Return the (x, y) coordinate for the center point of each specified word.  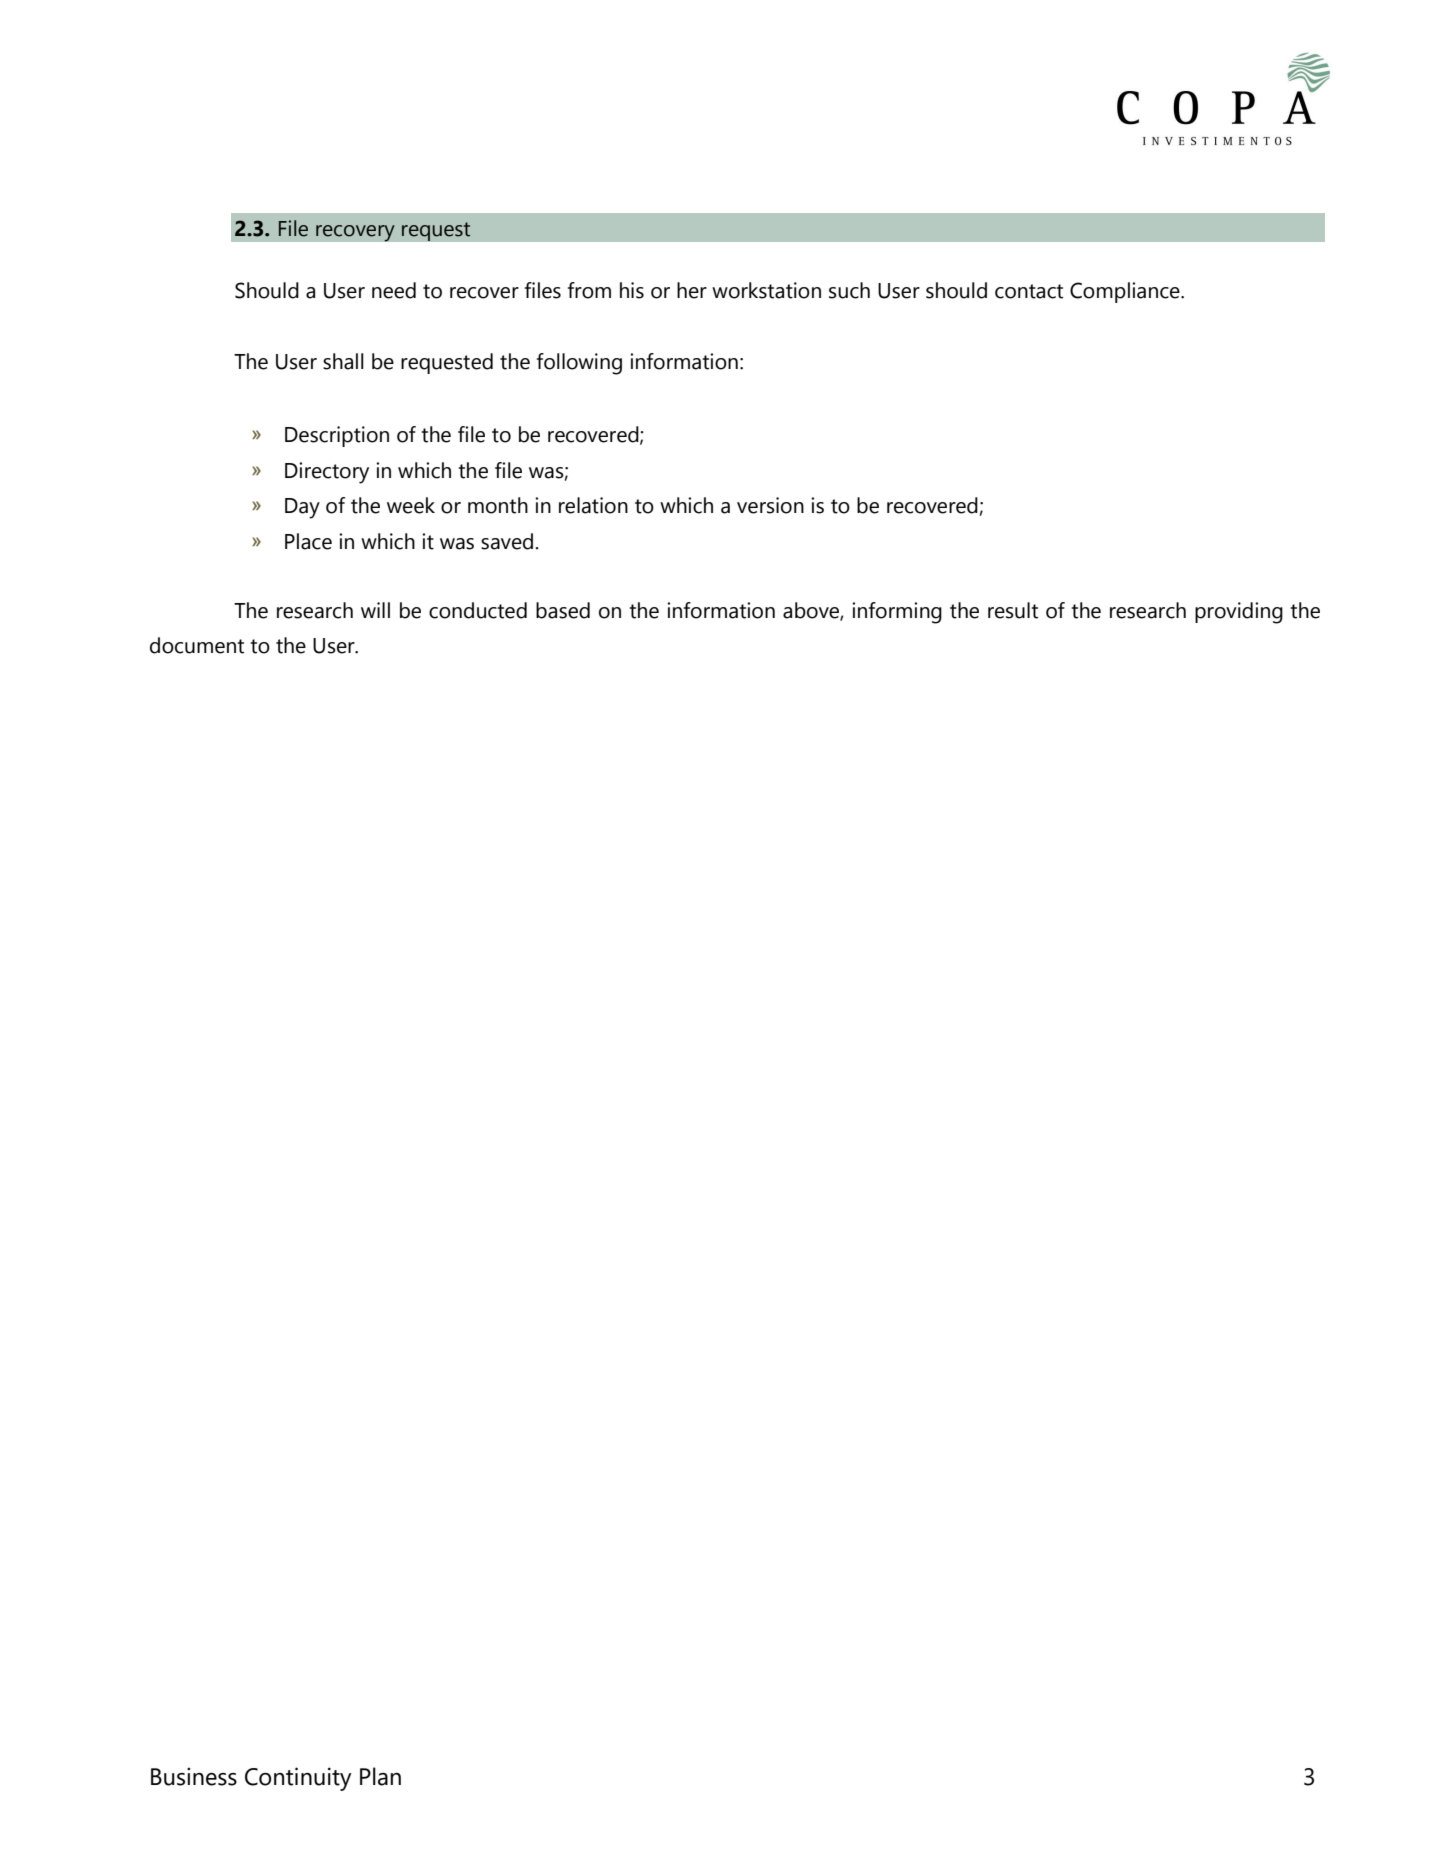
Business (194, 1776)
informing (897, 613)
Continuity (298, 1779)
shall (343, 361)
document (197, 645)
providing (1239, 613)
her (692, 290)
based (563, 610)
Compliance (1126, 292)
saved (508, 541)
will (375, 610)
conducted (478, 610)
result (1013, 610)
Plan (380, 1776)
